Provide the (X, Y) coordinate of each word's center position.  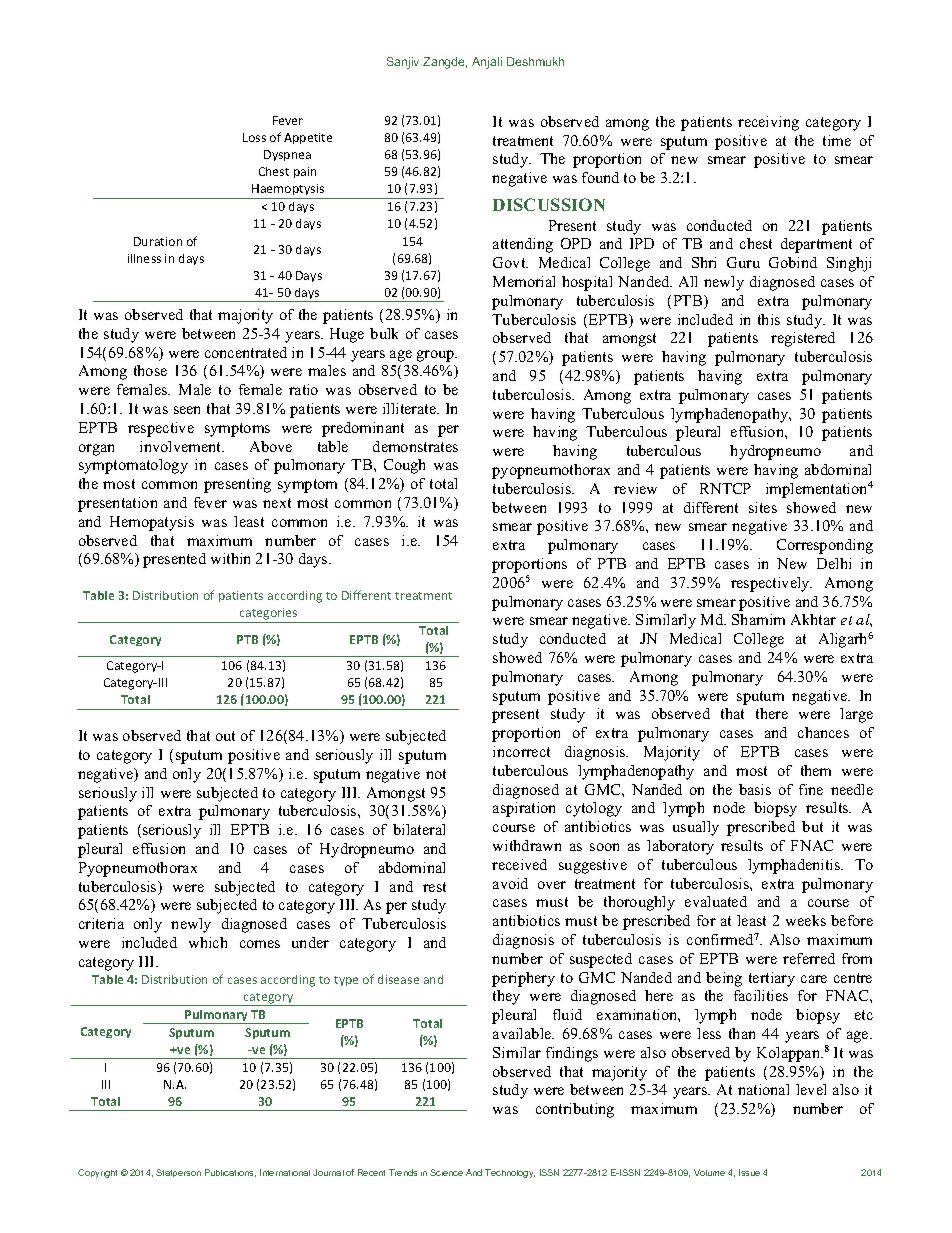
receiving (768, 123)
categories (268, 615)
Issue (749, 1172)
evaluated (716, 901)
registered (803, 339)
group (437, 356)
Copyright (97, 1173)
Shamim (758, 619)
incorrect (521, 751)
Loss (254, 137)
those (150, 370)
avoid (510, 883)
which (208, 942)
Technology (510, 1173)
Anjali (487, 63)
